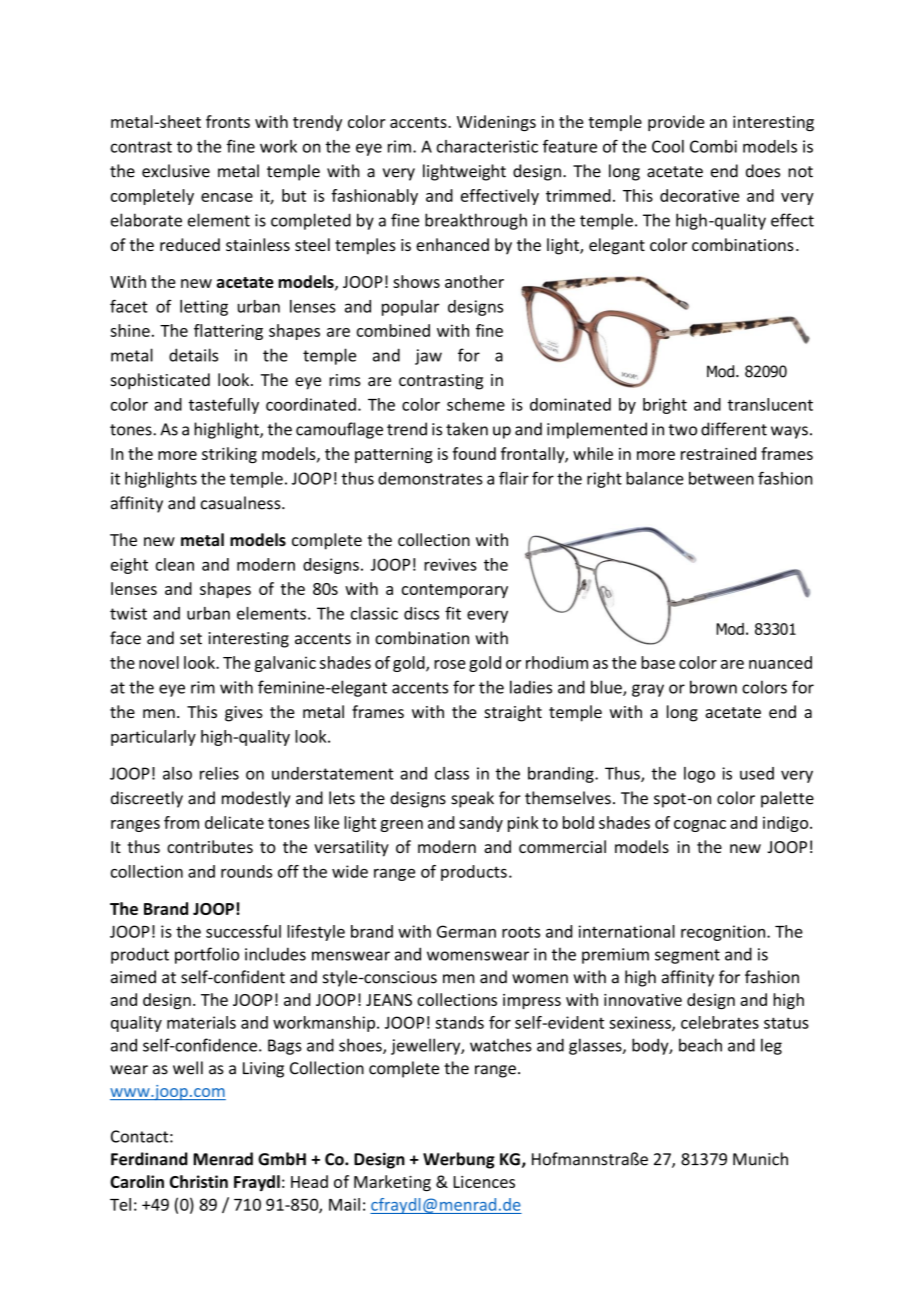 The height and width of the screenshot is (1308, 924). What do you see at coordinates (176, 171) in the screenshot?
I see `exclusive` at bounding box center [176, 171].
